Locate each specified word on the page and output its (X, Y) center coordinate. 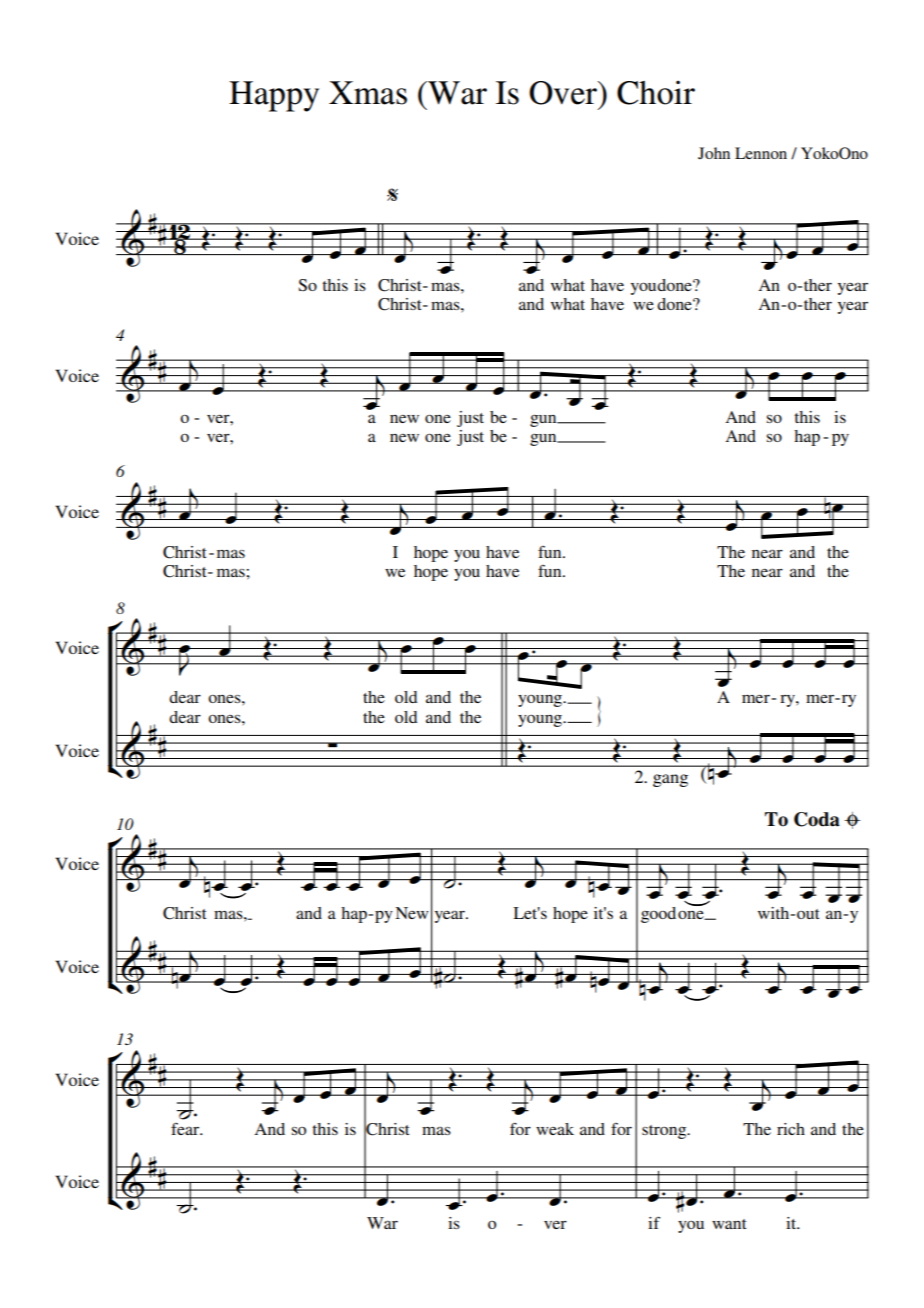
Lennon (761, 153)
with (775, 913)
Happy (274, 96)
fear (186, 1129)
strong (665, 1132)
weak (555, 1129)
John (714, 153)
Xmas (368, 93)
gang (670, 780)
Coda (817, 819)
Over (564, 93)
